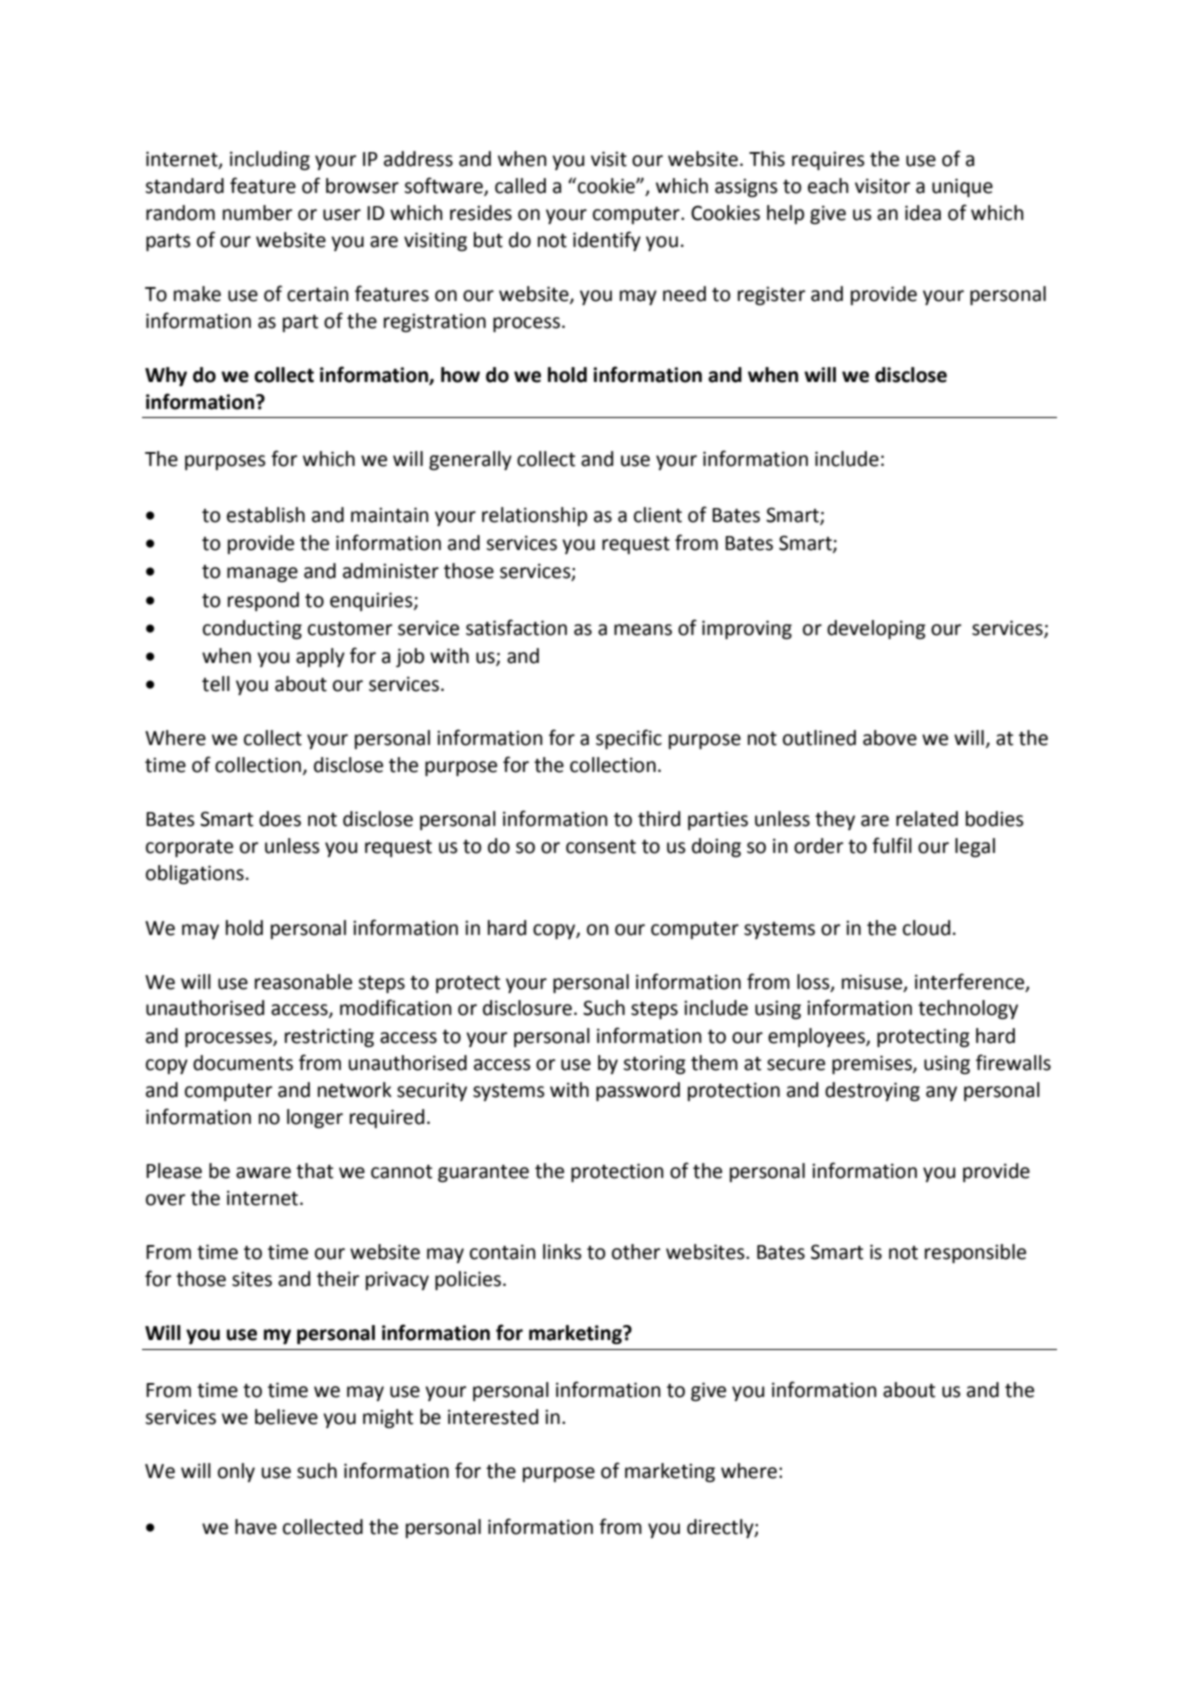 The height and width of the screenshot is (1696, 1199). Describe the element at coordinates (534, 516) in the screenshot. I see `relationship` at that location.
